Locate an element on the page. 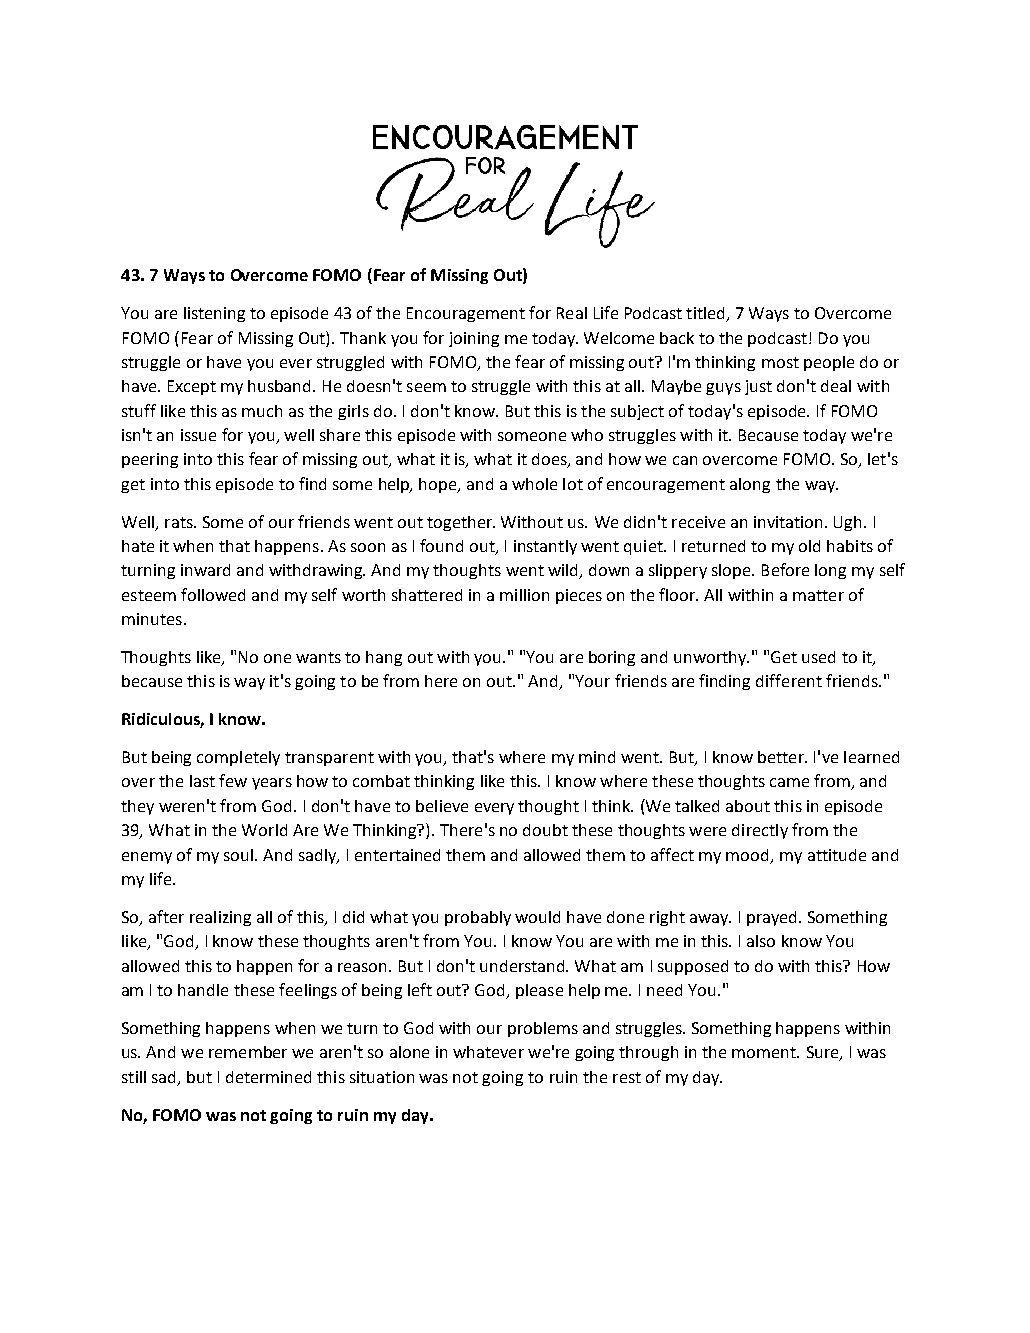  listening is located at coordinates (214, 314).
